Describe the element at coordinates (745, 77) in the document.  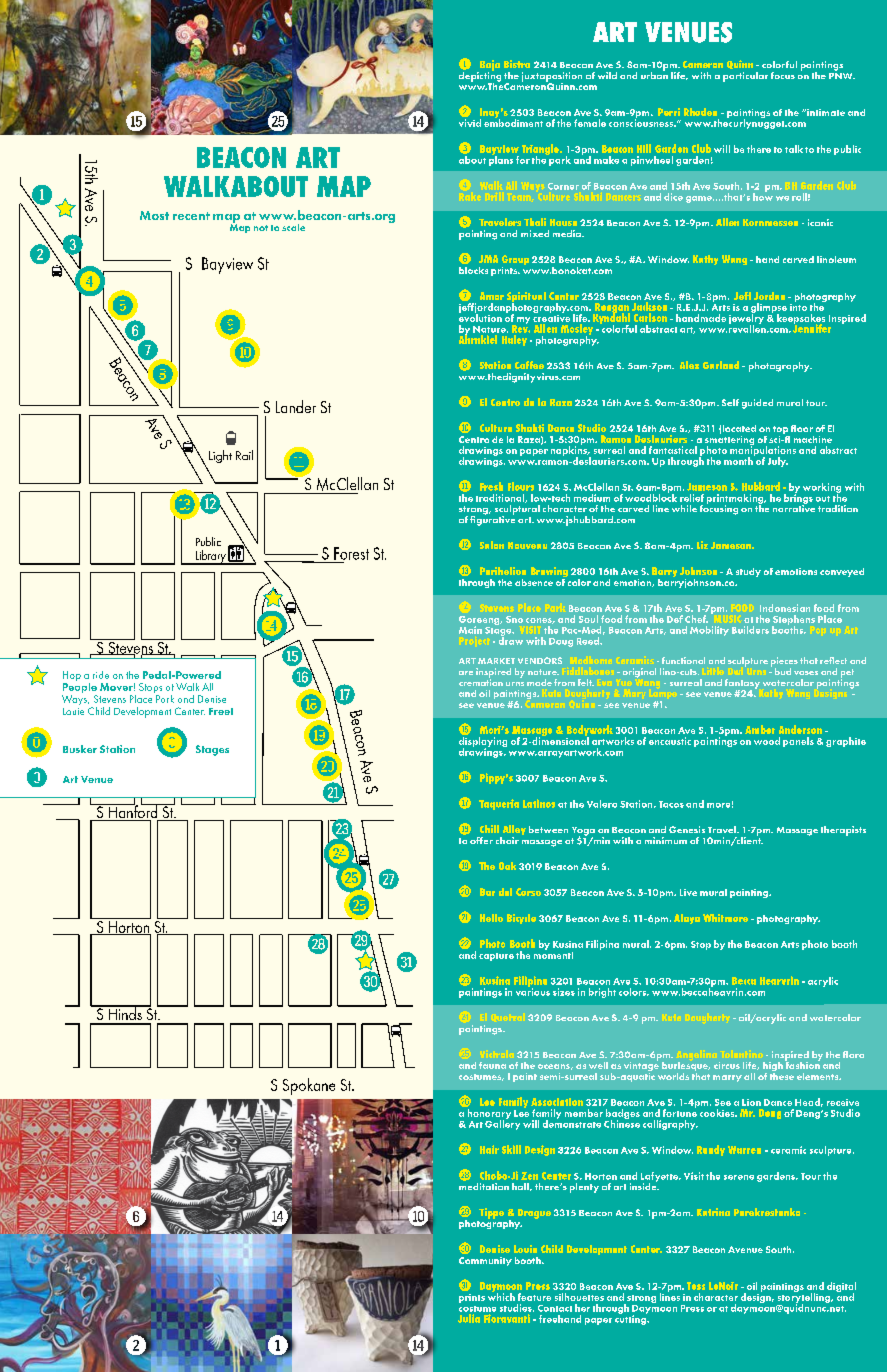
I see `particular` at that location.
